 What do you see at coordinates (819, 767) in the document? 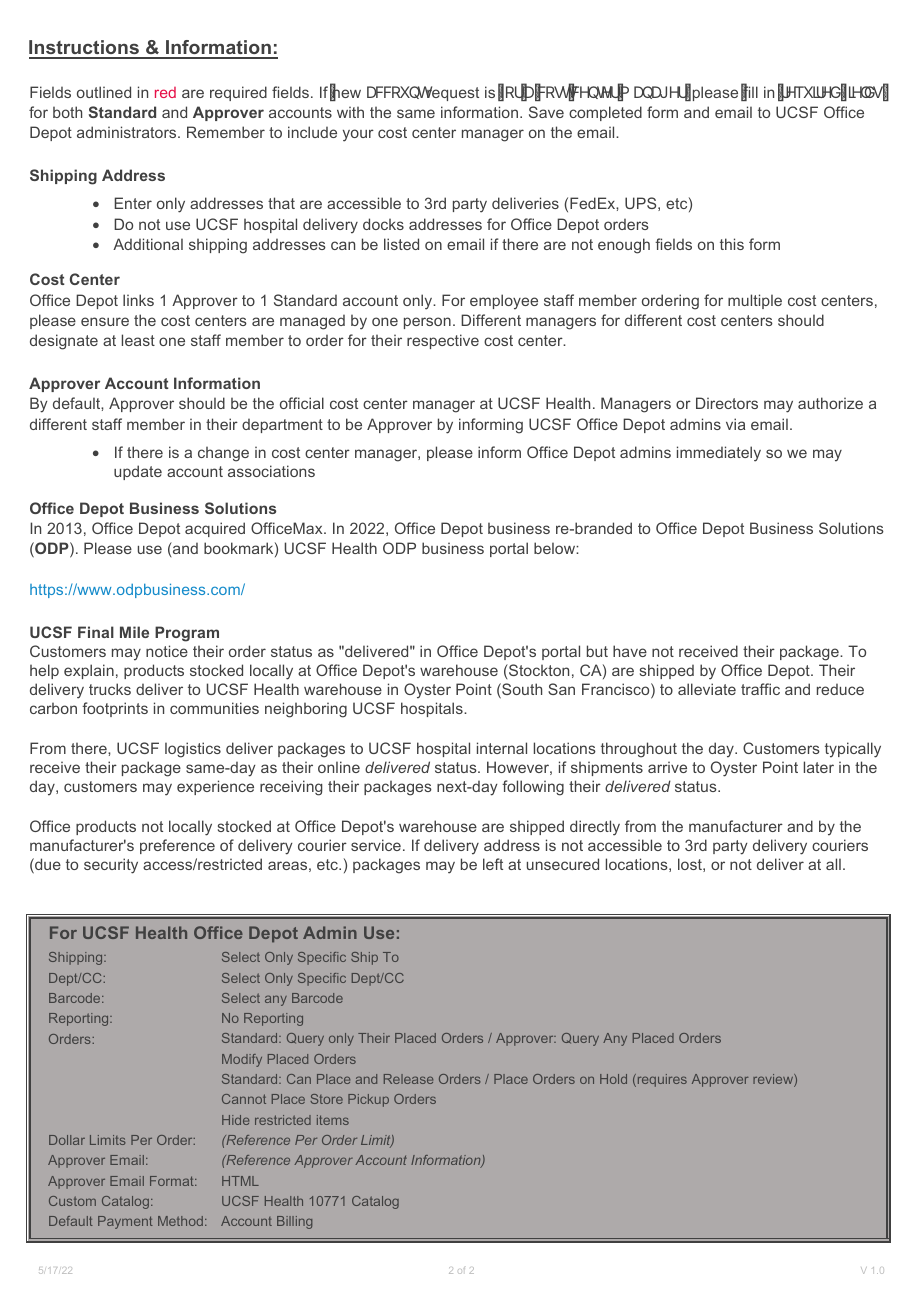
I see `later` at bounding box center [819, 767].
